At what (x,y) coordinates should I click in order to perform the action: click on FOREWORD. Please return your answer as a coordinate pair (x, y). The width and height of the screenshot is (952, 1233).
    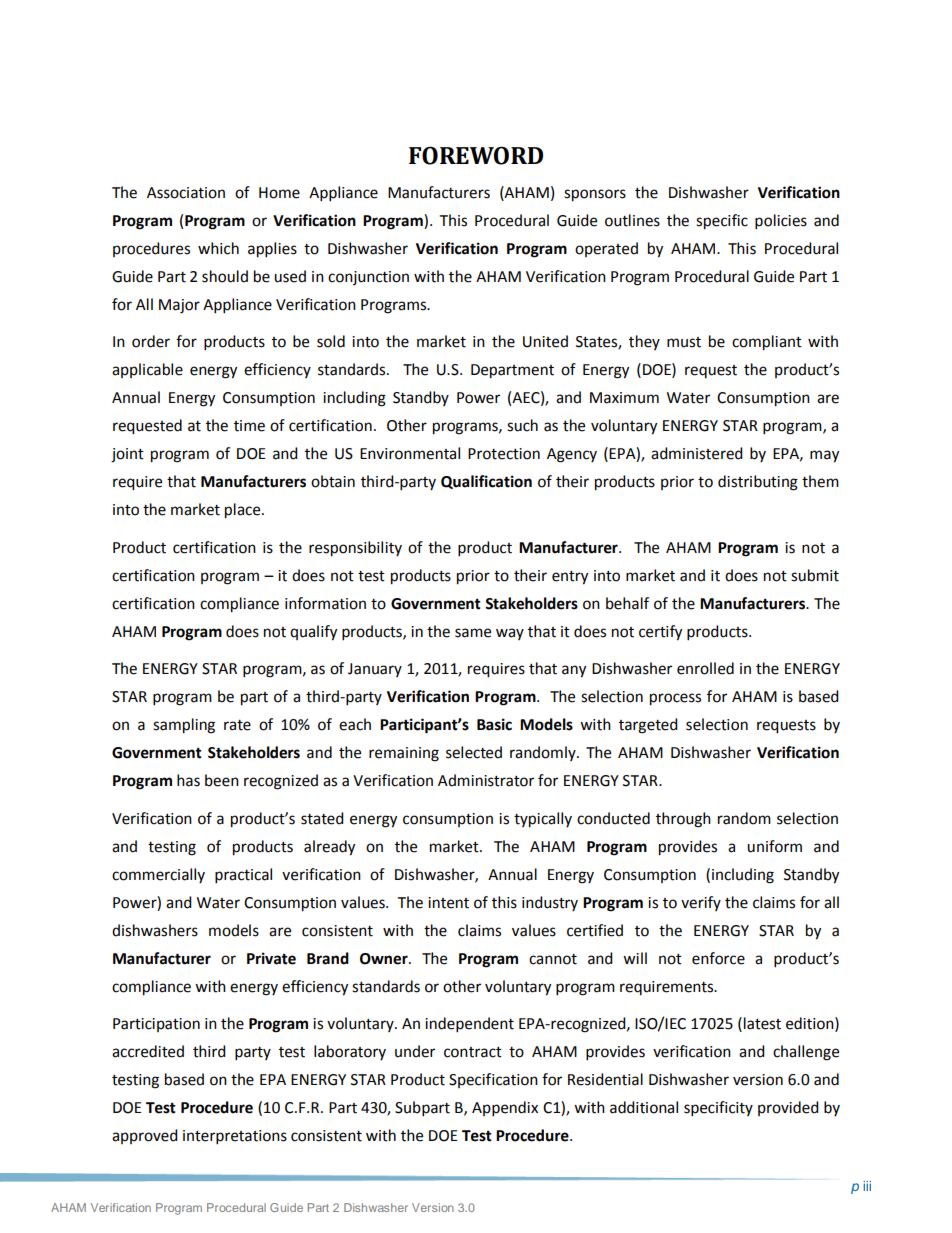
    Looking at the image, I should click on (476, 155).
